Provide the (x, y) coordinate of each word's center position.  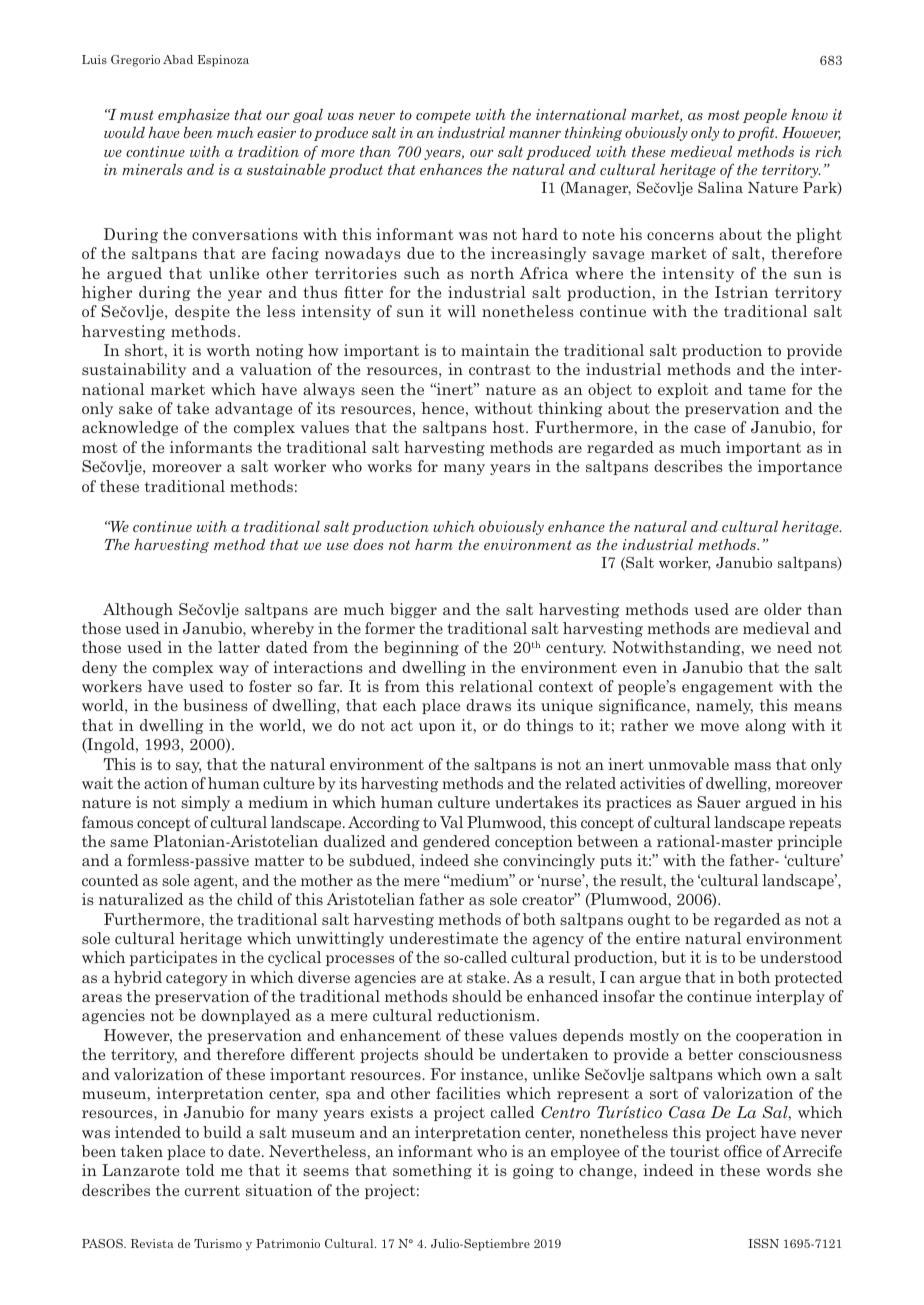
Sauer (719, 802)
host (509, 427)
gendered (456, 842)
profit (757, 133)
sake (135, 408)
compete (443, 116)
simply (205, 803)
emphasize (194, 116)
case (710, 429)
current (212, 1190)
